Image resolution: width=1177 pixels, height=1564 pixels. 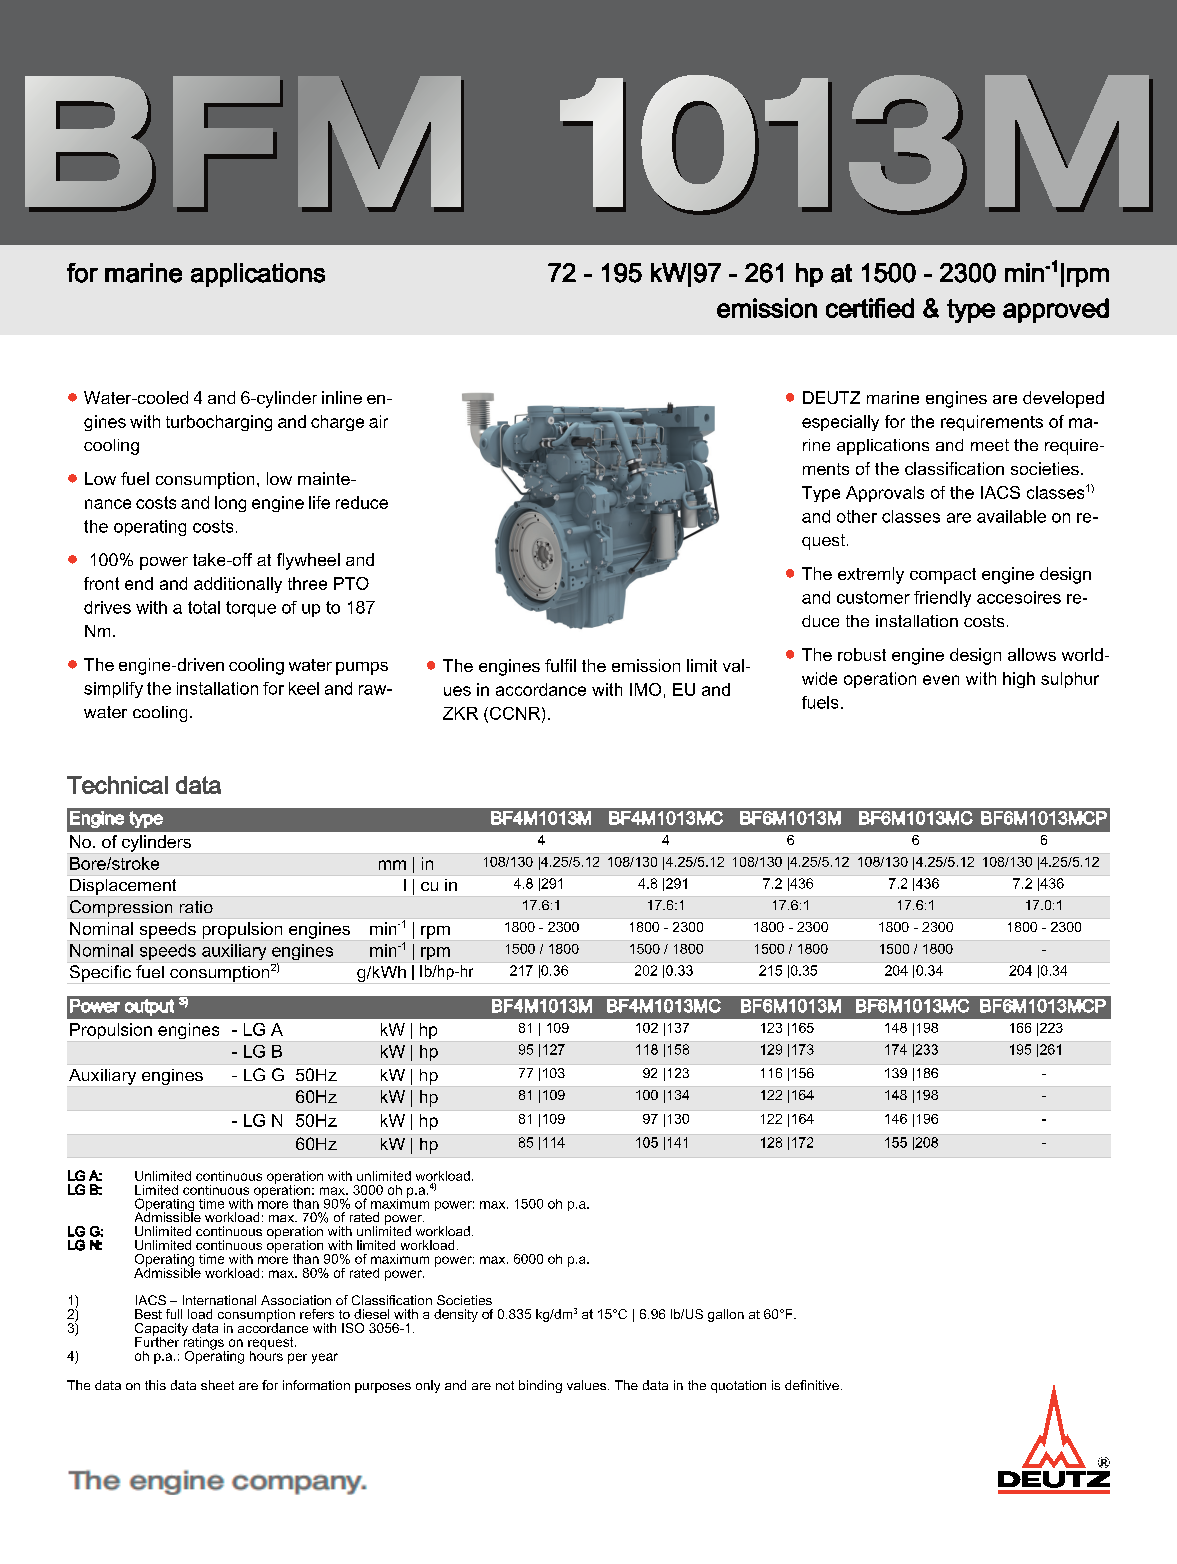 I want to click on ratings, so click(x=203, y=1343).
